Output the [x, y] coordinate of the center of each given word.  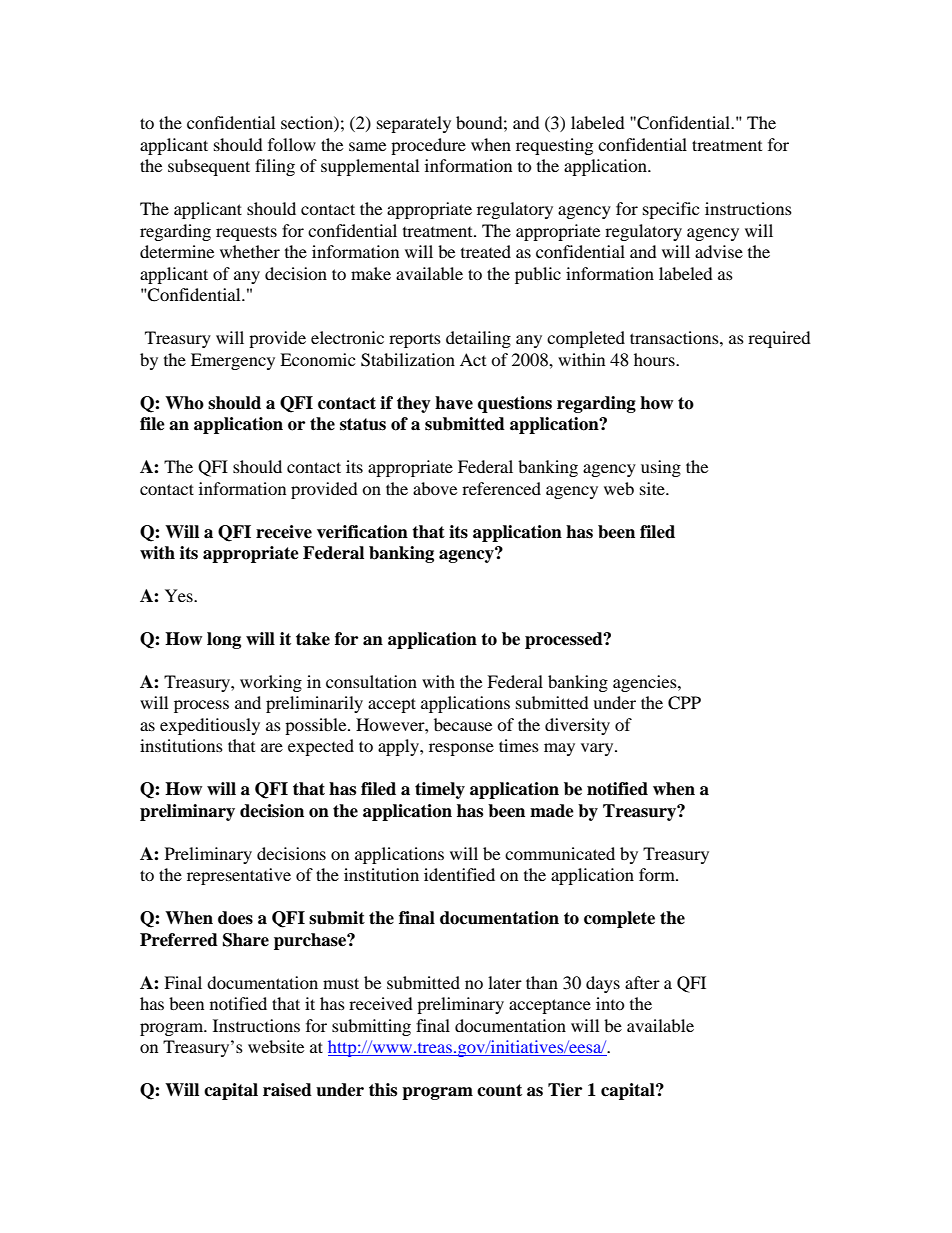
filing [275, 167]
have [454, 403]
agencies [646, 683]
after [642, 982]
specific [671, 210]
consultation [371, 681]
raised [287, 1090]
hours [655, 359]
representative [239, 876]
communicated [560, 853]
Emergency [233, 361]
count [499, 1090]
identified [459, 874]
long [224, 640]
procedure [428, 146]
